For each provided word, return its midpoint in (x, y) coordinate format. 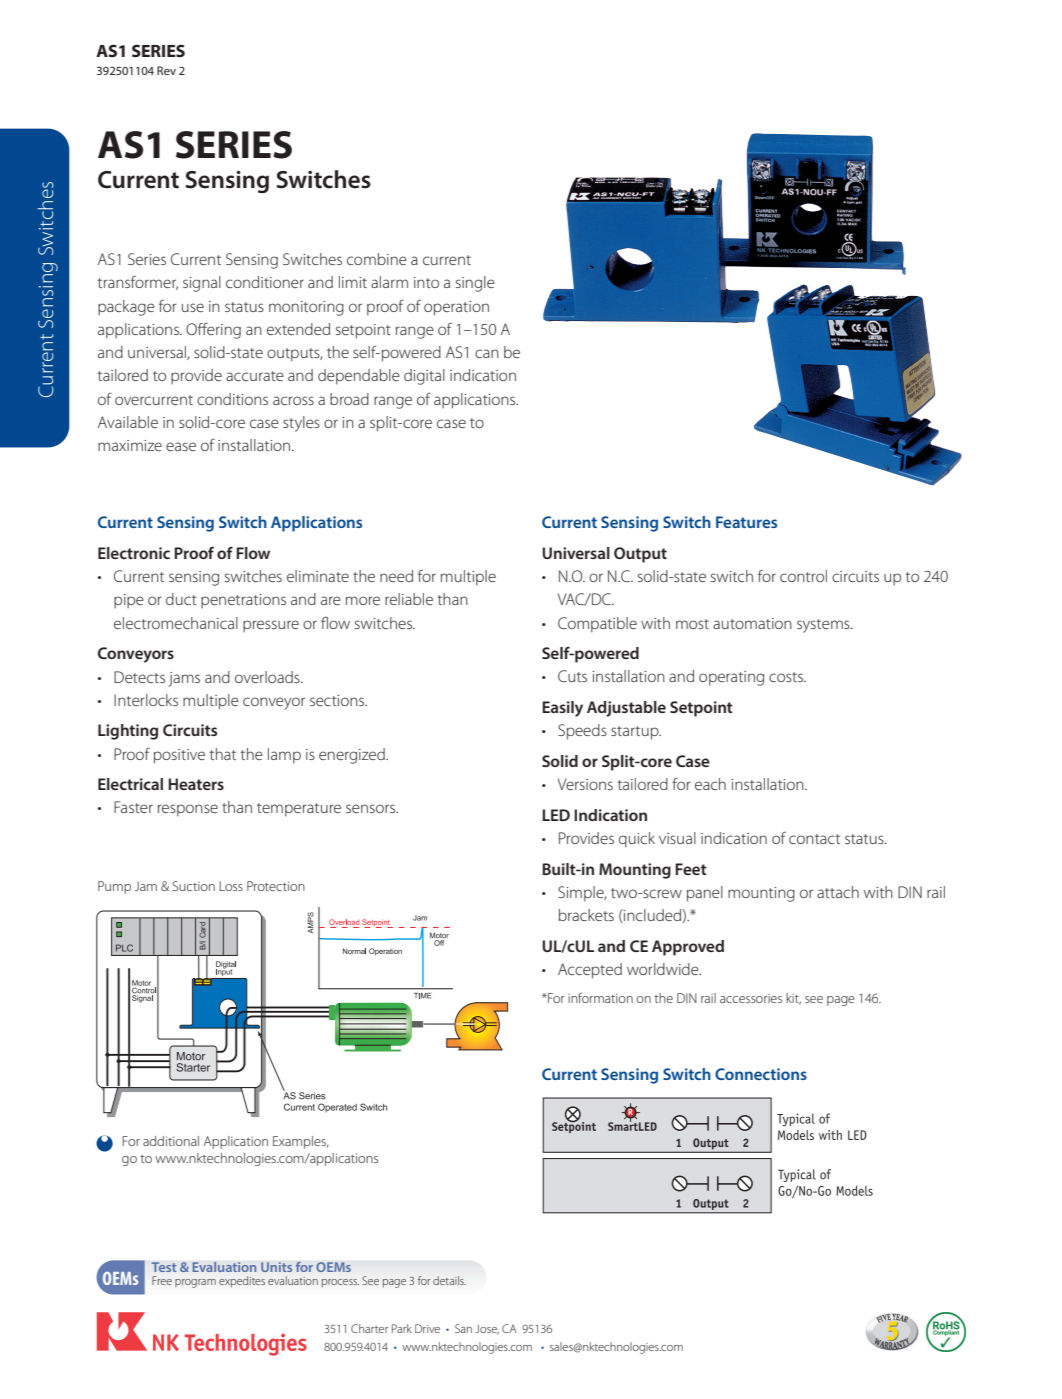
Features (746, 522)
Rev (166, 70)
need (396, 576)
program (195, 1283)
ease (181, 446)
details (449, 1280)
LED (556, 815)
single (475, 284)
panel (705, 894)
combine (377, 259)
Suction (193, 886)
